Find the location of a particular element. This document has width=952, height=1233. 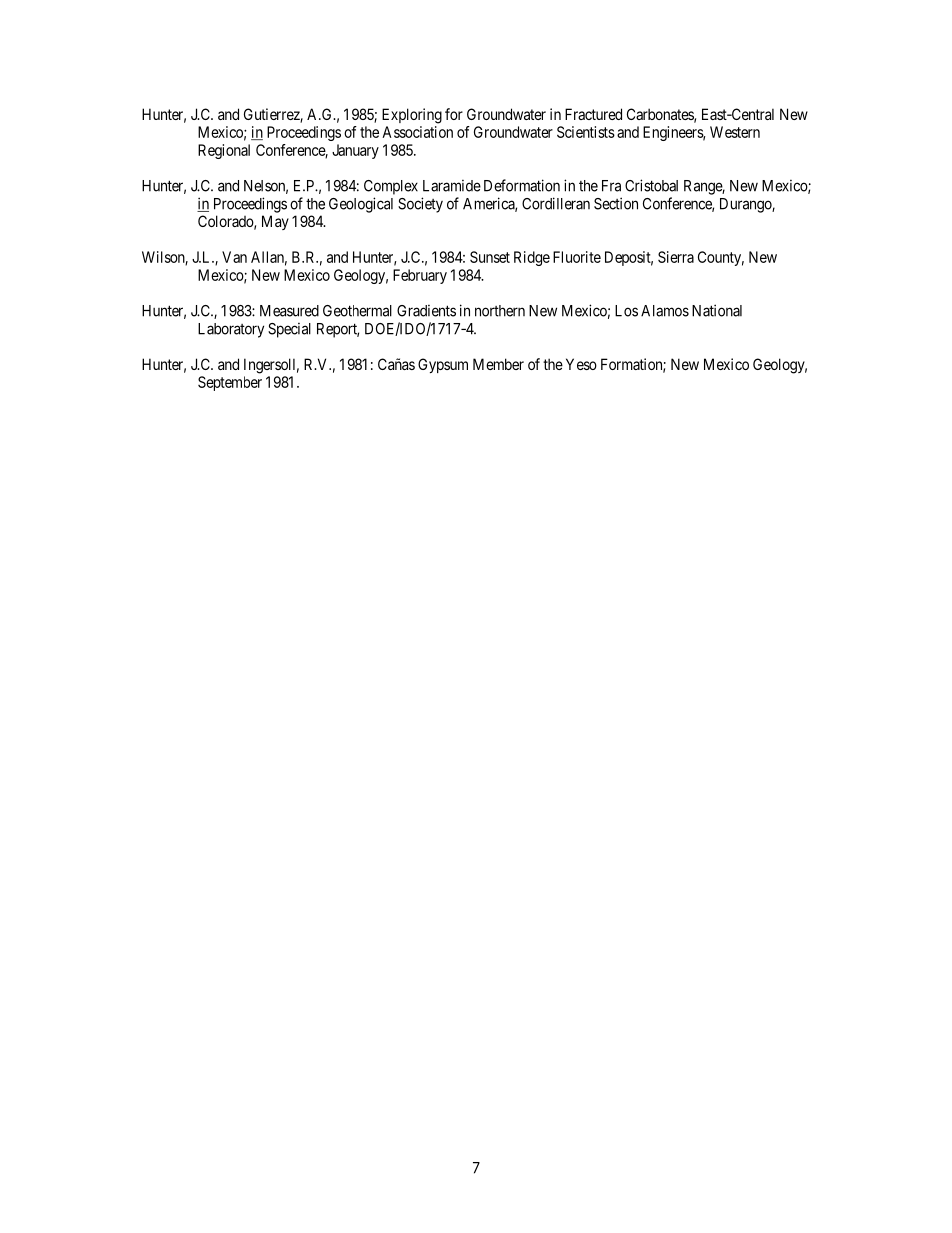

Ridge is located at coordinates (532, 258).
